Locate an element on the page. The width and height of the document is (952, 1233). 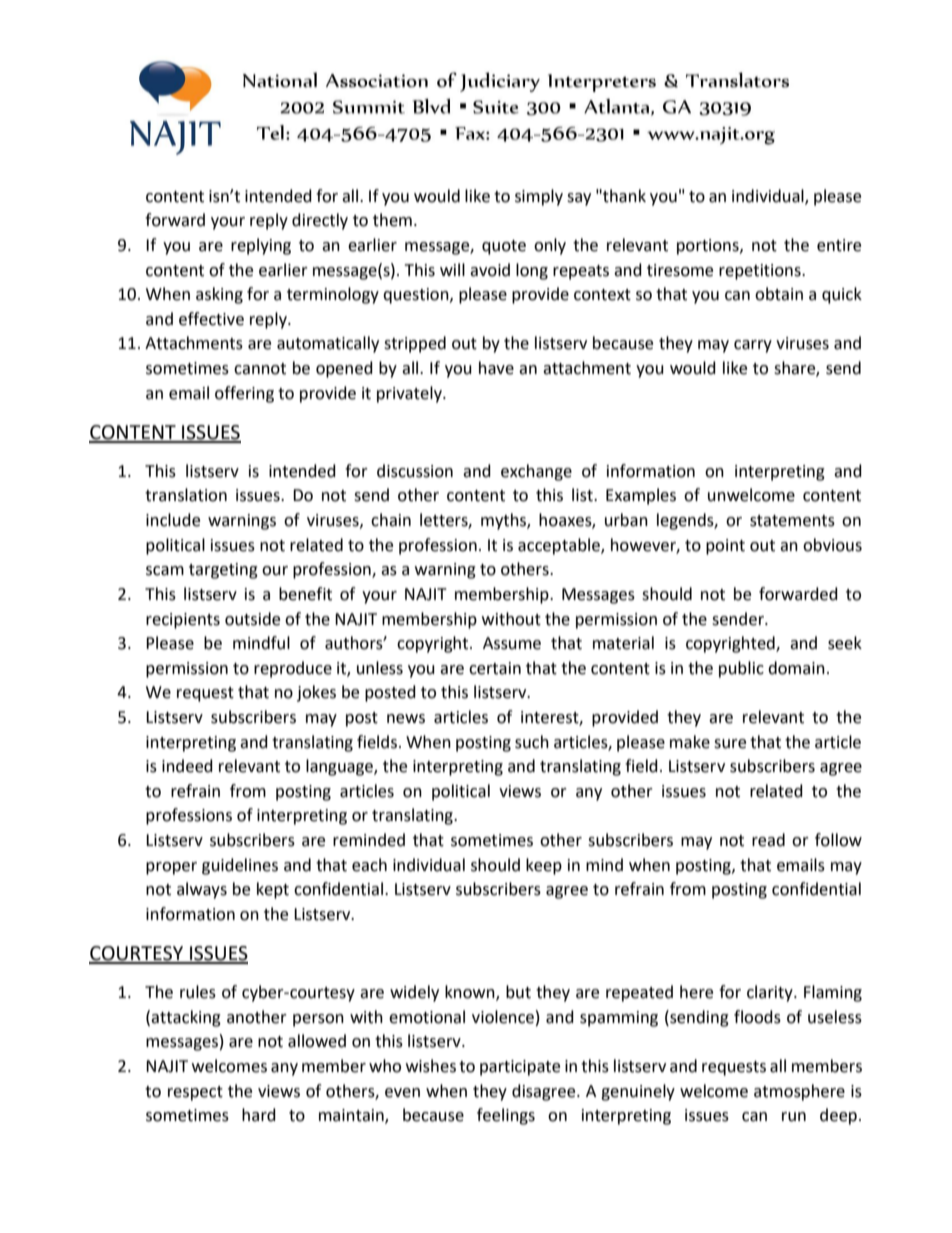
portions is located at coordinates (709, 247).
